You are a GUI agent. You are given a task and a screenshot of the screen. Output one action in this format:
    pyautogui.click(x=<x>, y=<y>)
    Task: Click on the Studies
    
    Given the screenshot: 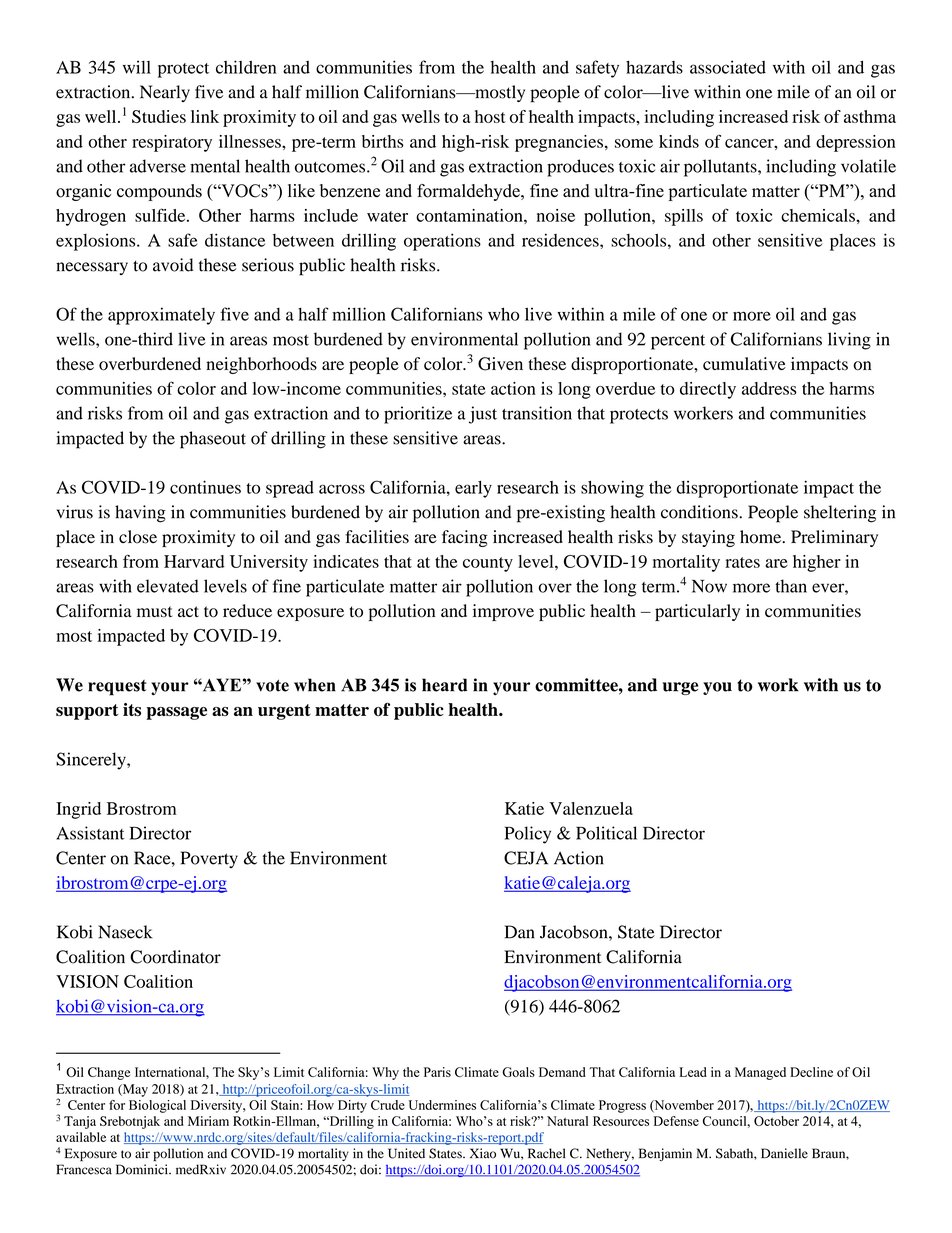 What is the action you would take?
    pyautogui.click(x=159, y=116)
